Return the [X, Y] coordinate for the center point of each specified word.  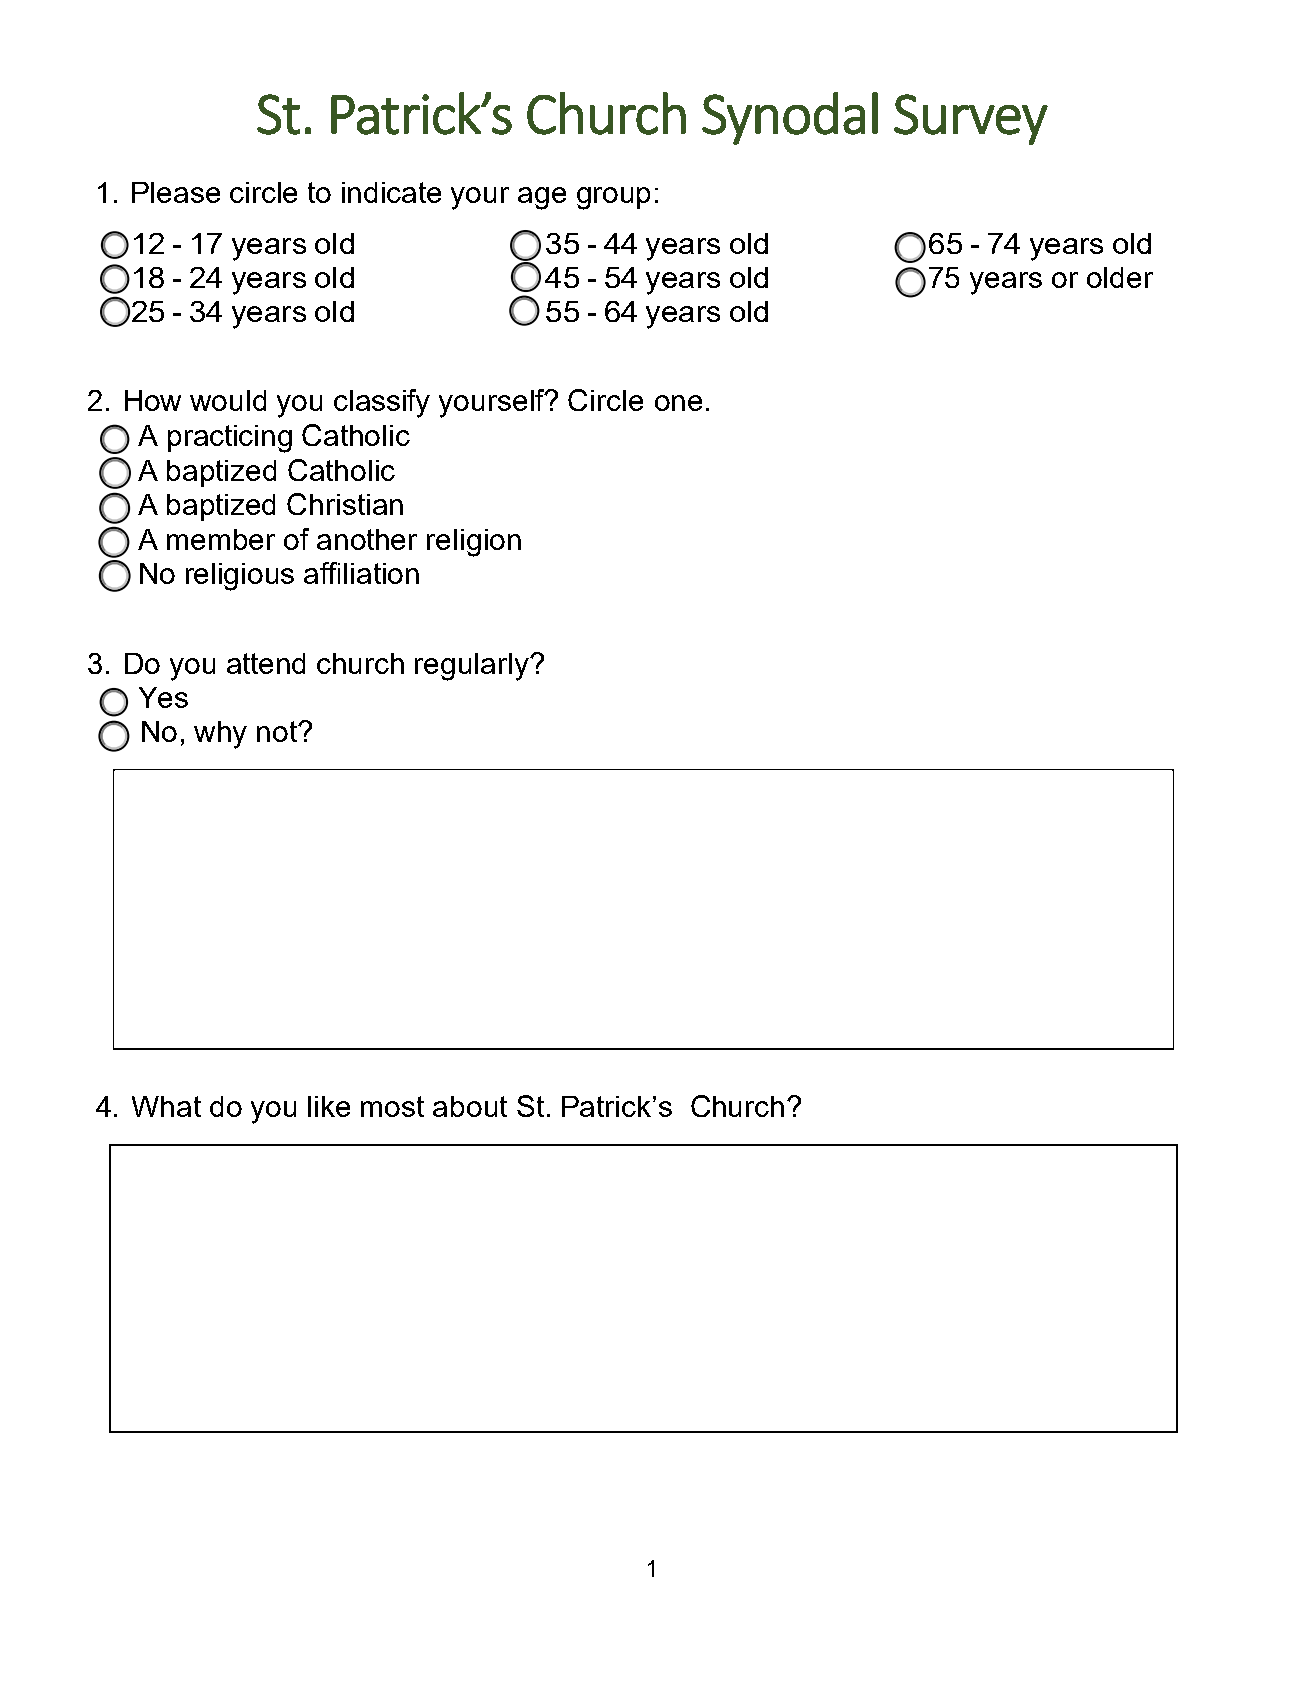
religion [474, 543]
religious [240, 577]
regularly [473, 667]
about [470, 1106]
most [392, 1106]
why [220, 735]
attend [266, 663]
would [228, 400]
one [678, 403]
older [1120, 277]
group [613, 198]
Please [176, 192]
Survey [971, 119]
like [329, 1106]
